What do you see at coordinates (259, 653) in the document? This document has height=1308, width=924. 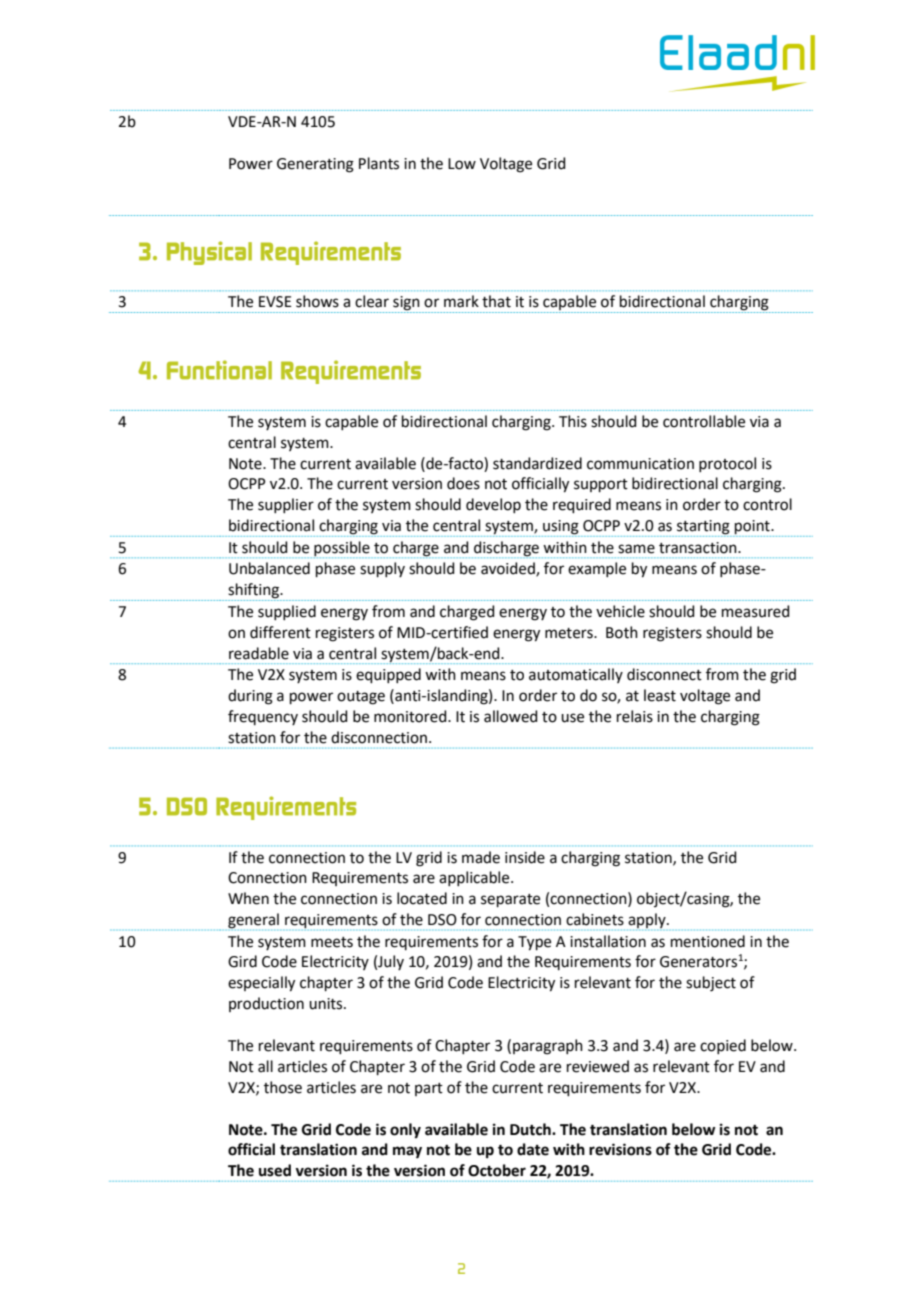 I see `readable` at bounding box center [259, 653].
